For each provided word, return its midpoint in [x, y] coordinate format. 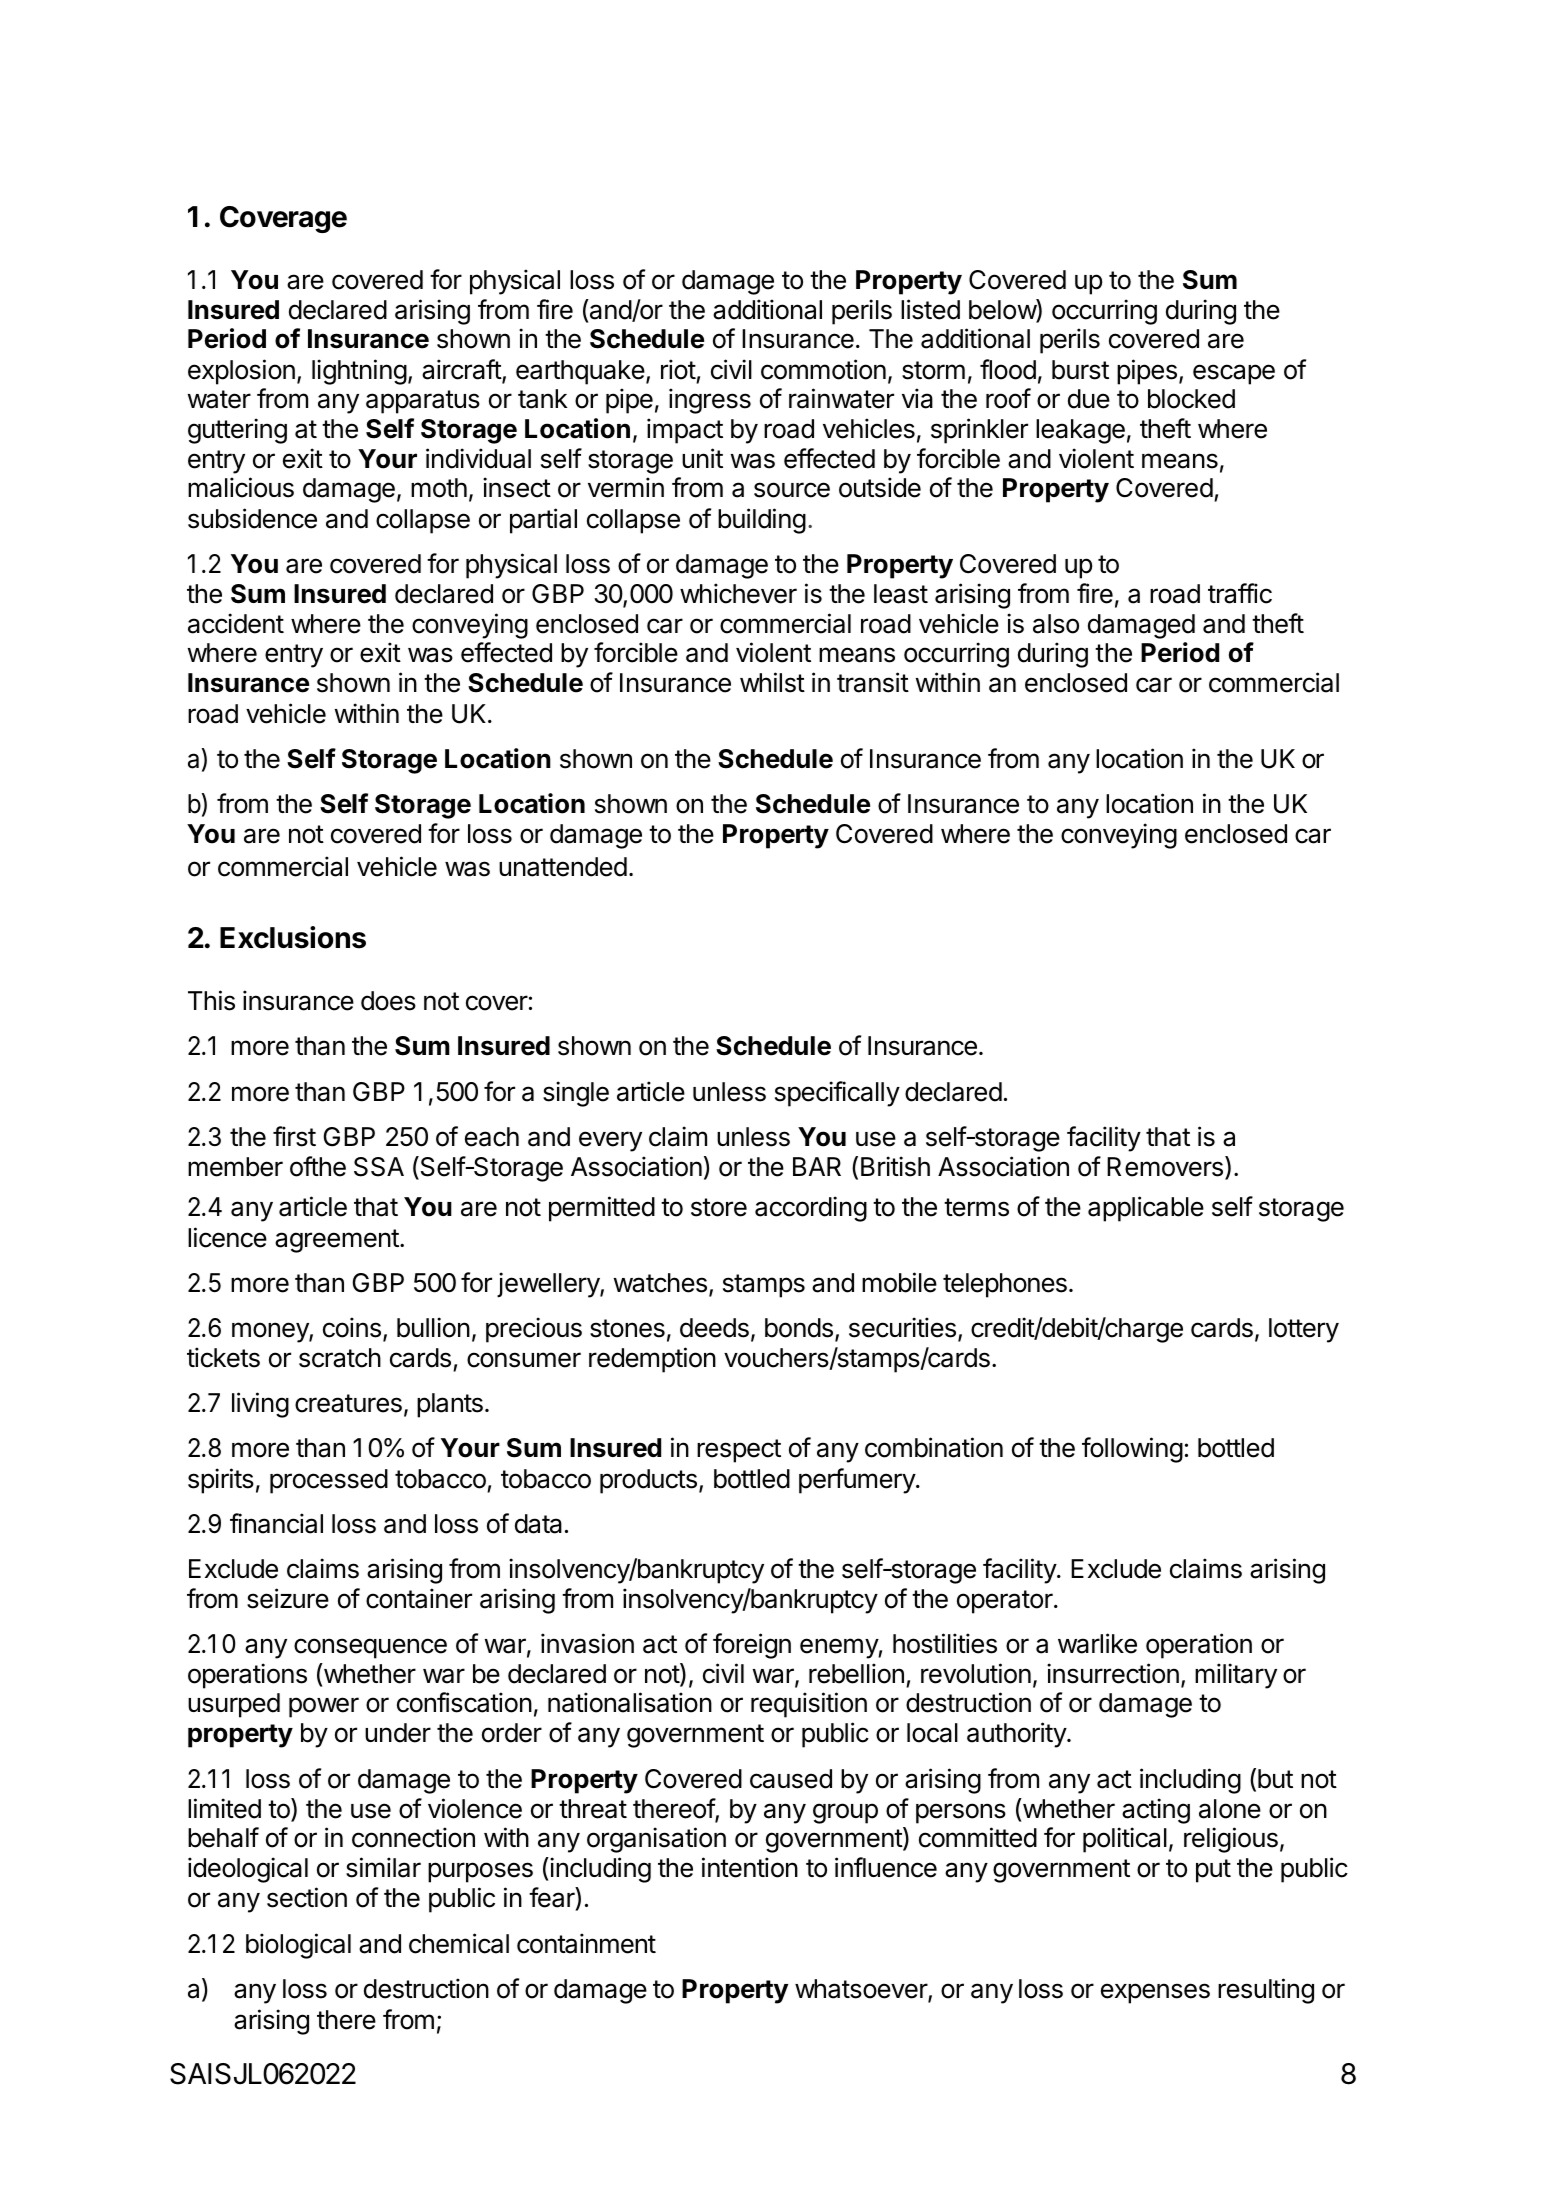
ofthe [318, 1166]
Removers [1165, 1167]
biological [298, 1946]
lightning [359, 372]
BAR [817, 1166]
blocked [1191, 399]
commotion [823, 369]
